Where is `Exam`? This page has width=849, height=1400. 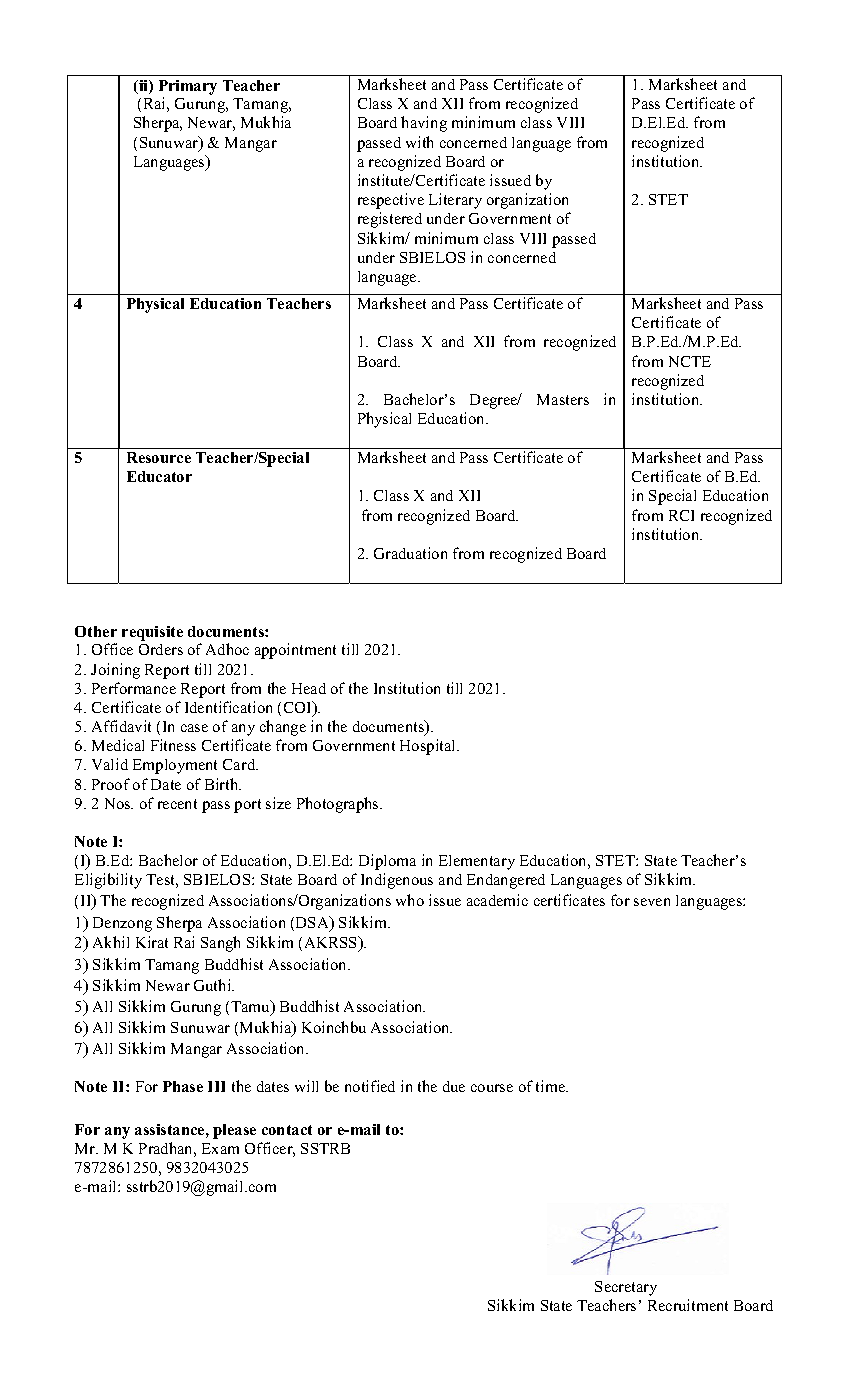 Exam is located at coordinates (220, 1148).
